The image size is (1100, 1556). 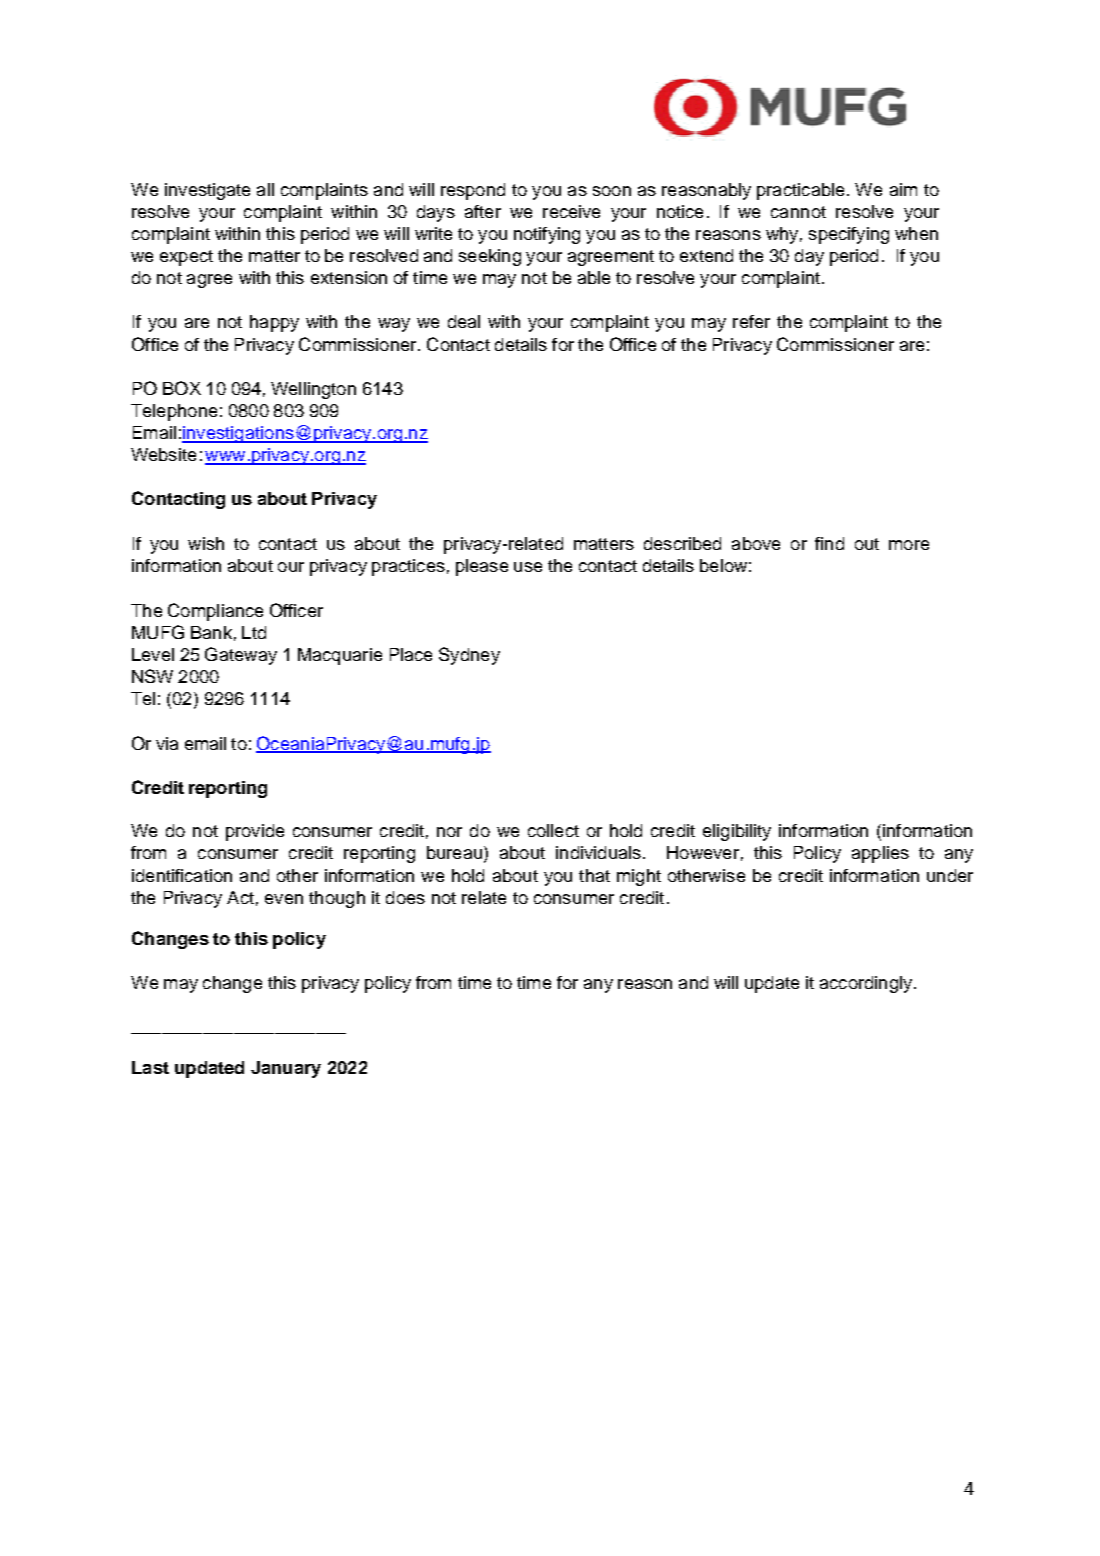 I want to click on Sydney, so click(x=469, y=656).
